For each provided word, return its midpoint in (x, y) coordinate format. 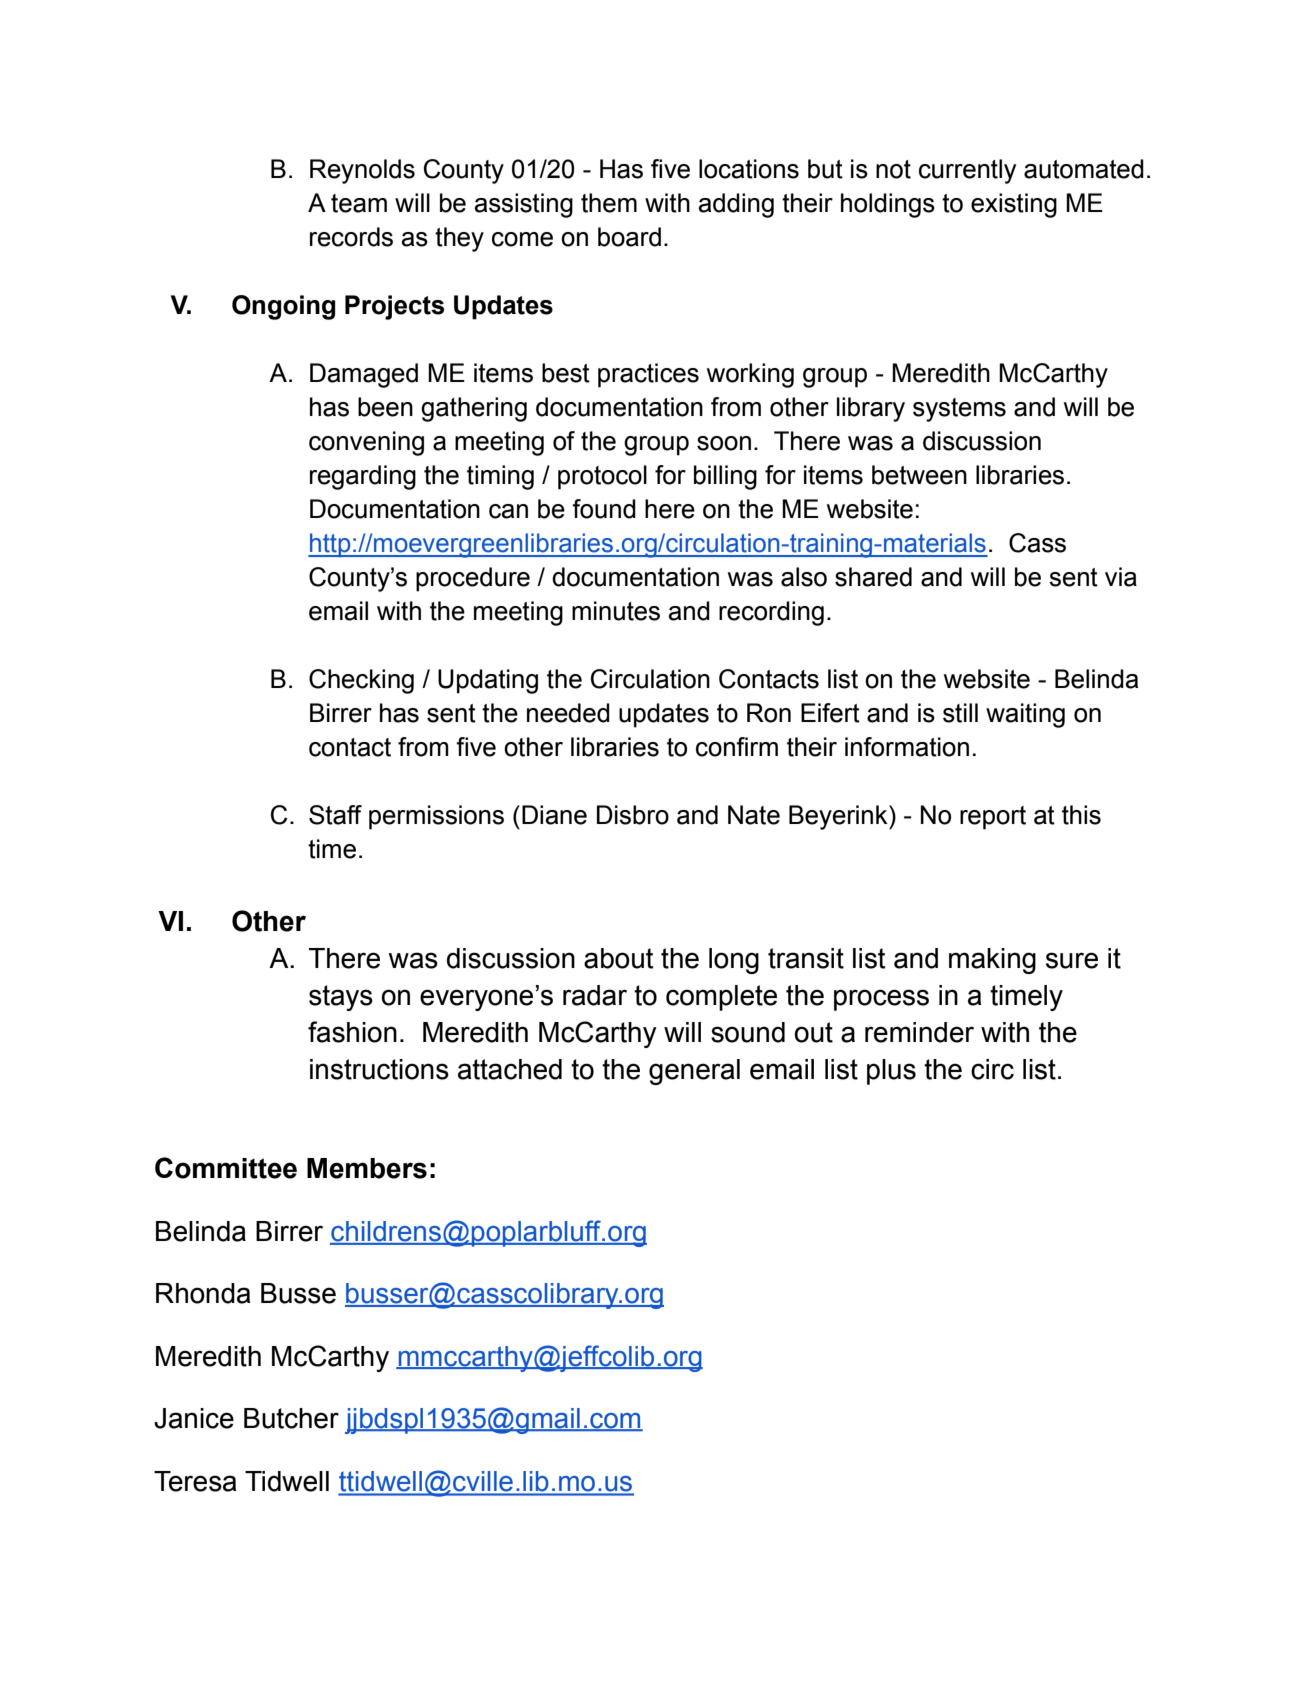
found (604, 509)
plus (891, 1072)
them (609, 203)
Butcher (291, 1418)
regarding (363, 477)
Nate (754, 815)
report (993, 818)
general (694, 1072)
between (919, 475)
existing (1014, 205)
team (359, 203)
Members (367, 1168)
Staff (335, 815)
